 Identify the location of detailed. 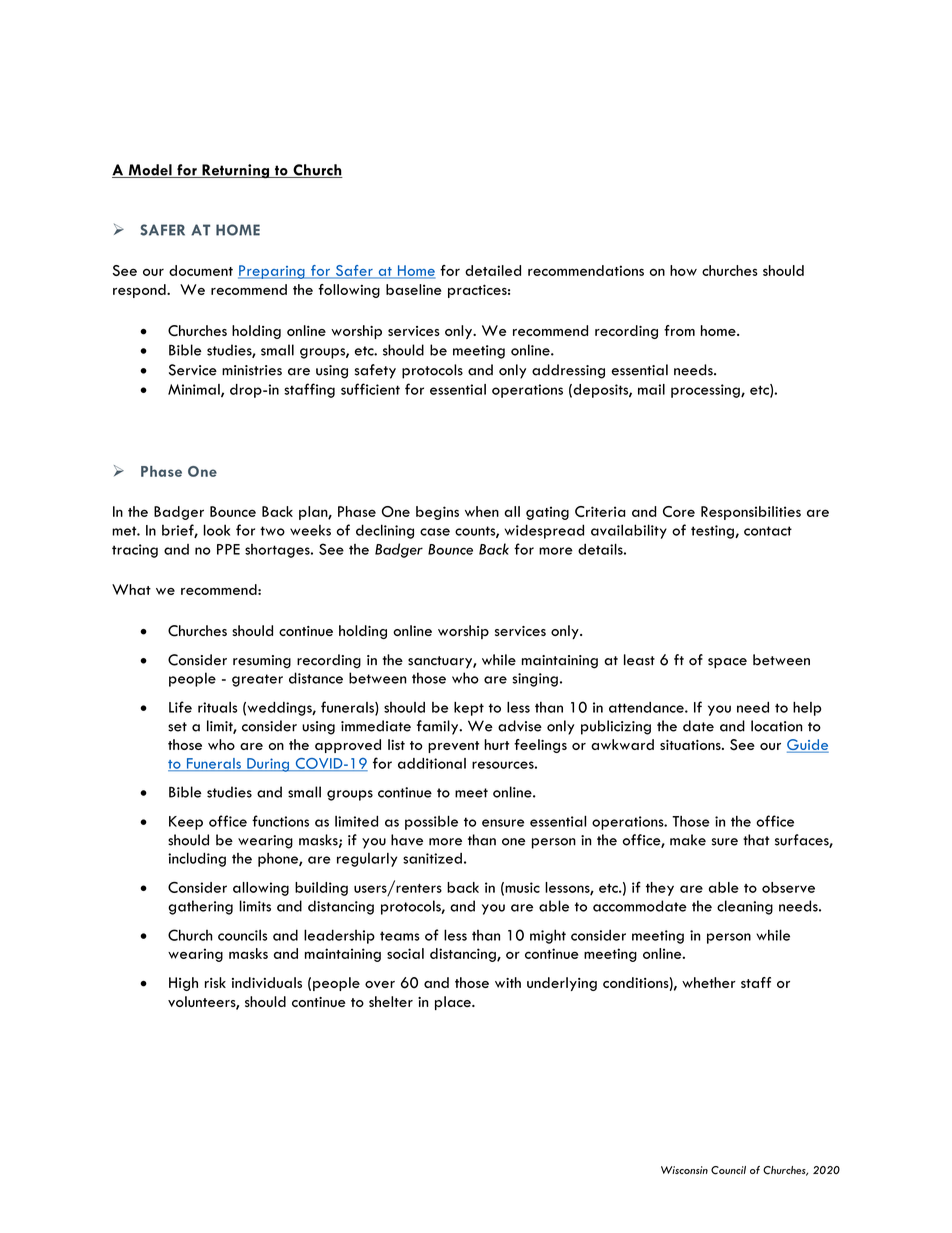
(493, 270).
